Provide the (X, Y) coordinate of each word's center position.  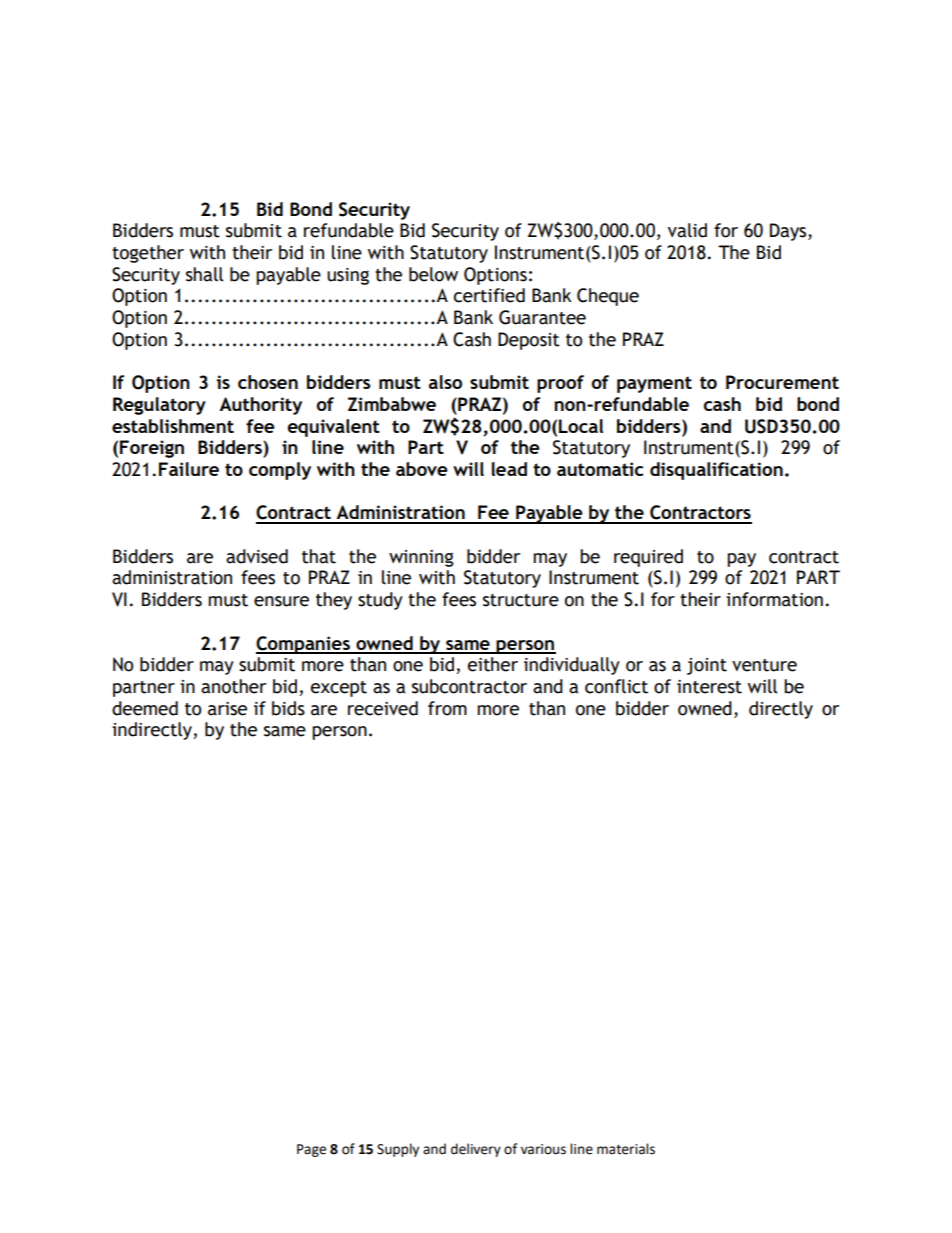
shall (204, 274)
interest (709, 687)
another (233, 686)
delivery (476, 1150)
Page (311, 1150)
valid (687, 230)
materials (626, 1149)
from (447, 708)
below (433, 274)
